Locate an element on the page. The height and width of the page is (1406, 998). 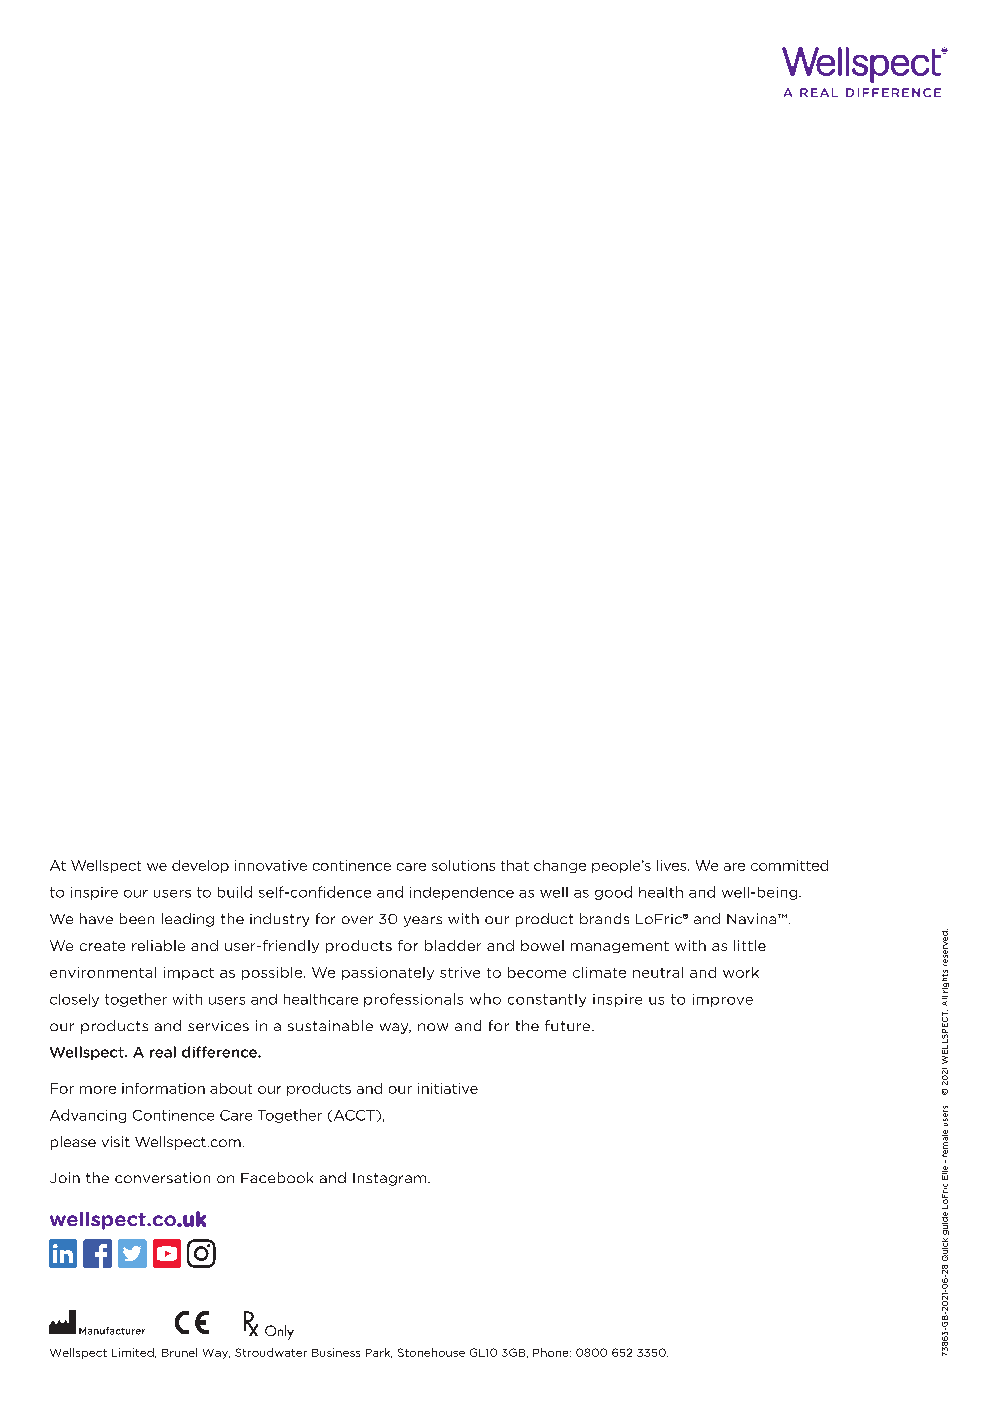
Instagram is located at coordinates (389, 1179).
